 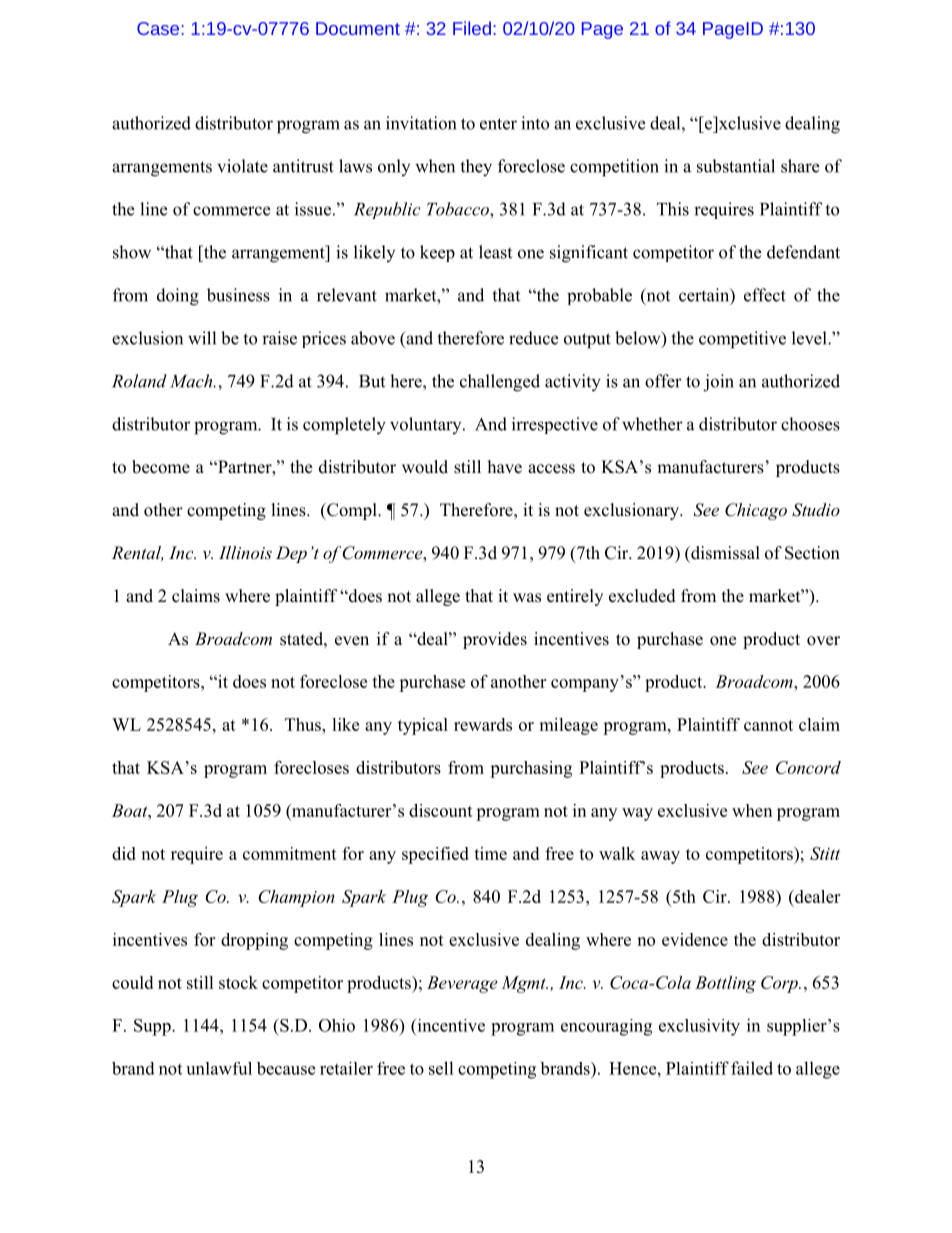 I want to click on dismissal, so click(x=724, y=553).
